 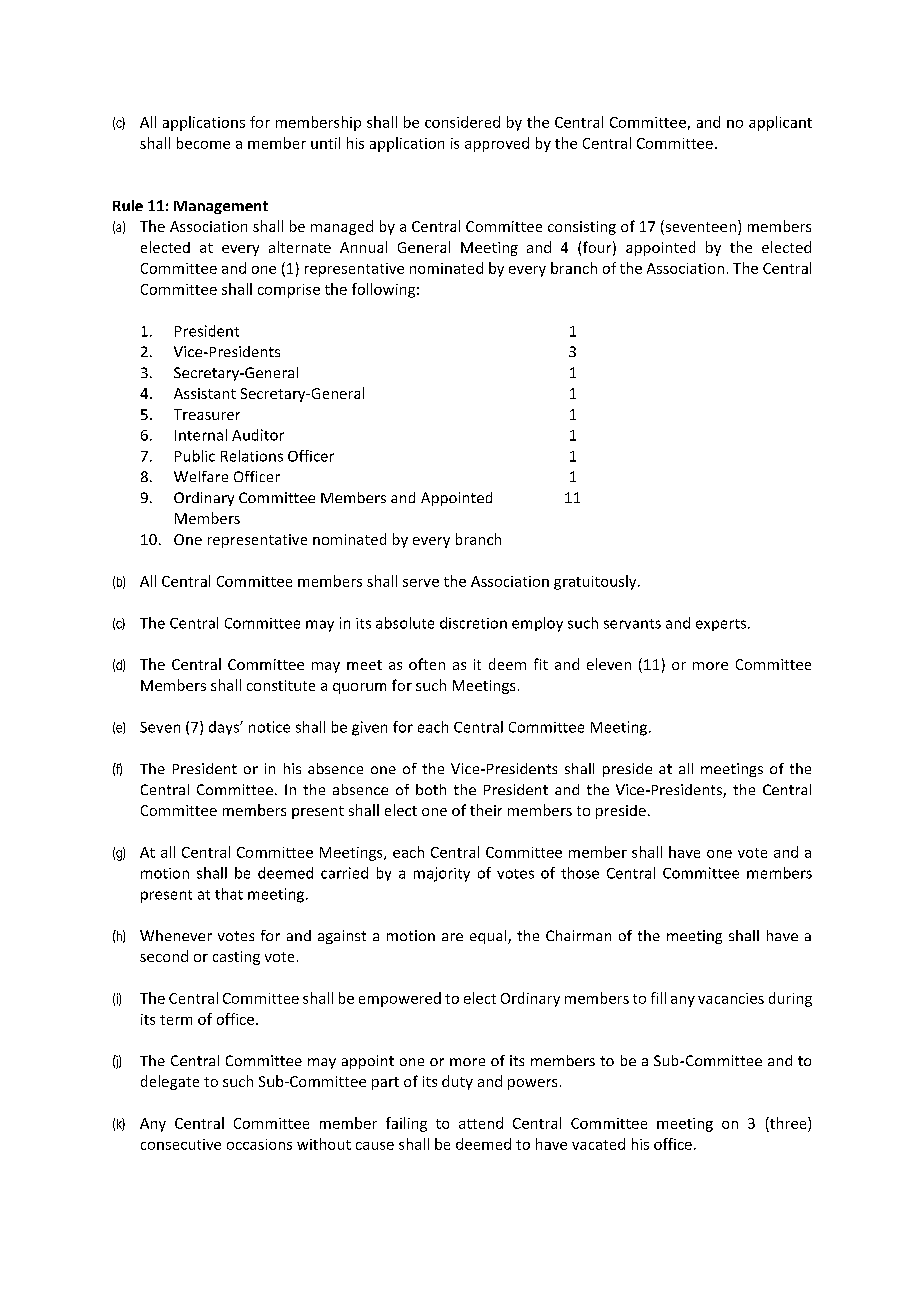 What do you see at coordinates (788, 1123) in the page?
I see `three` at bounding box center [788, 1123].
